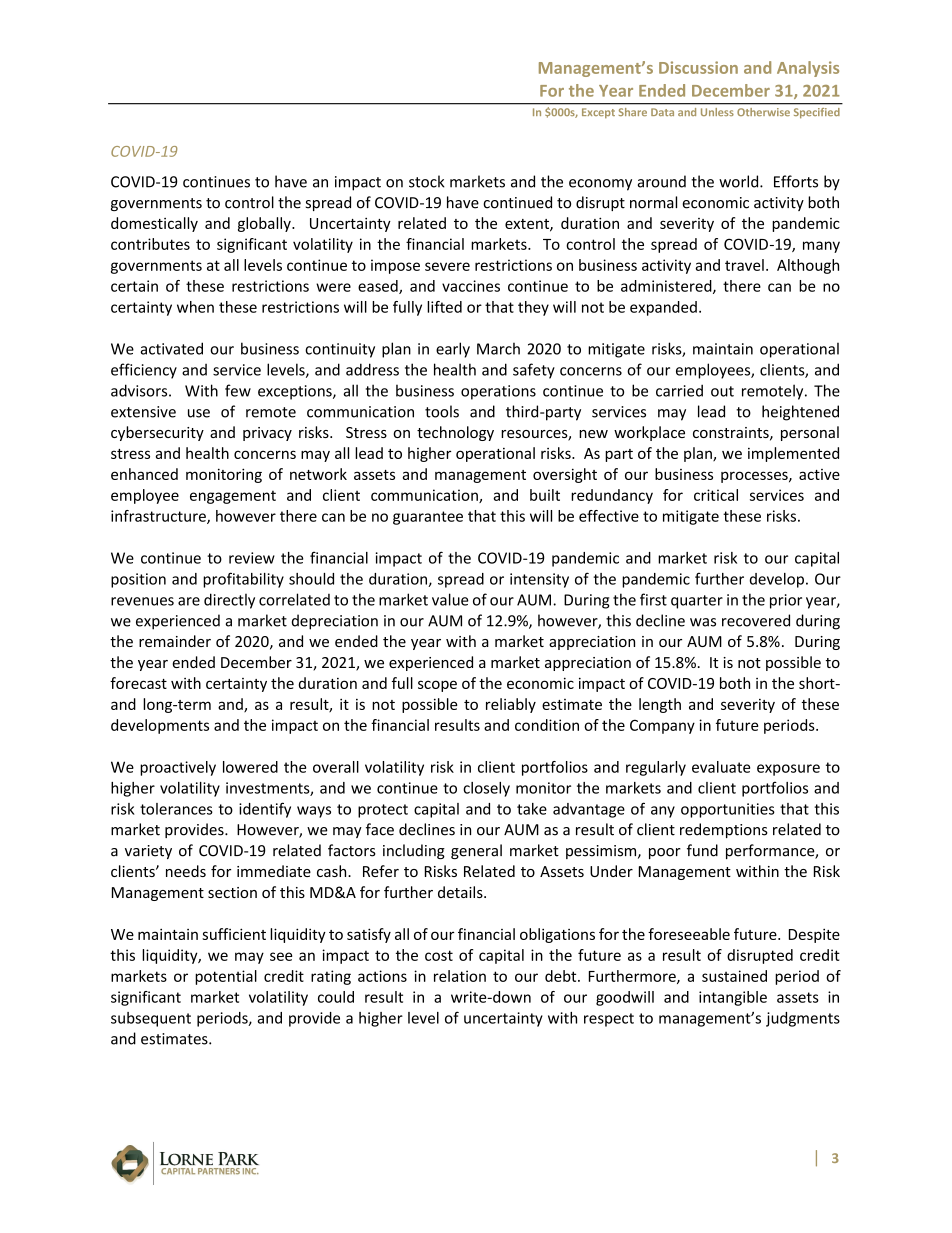 Image resolution: width=952 pixels, height=1233 pixels. What do you see at coordinates (195, 307) in the screenshot?
I see `when` at bounding box center [195, 307].
